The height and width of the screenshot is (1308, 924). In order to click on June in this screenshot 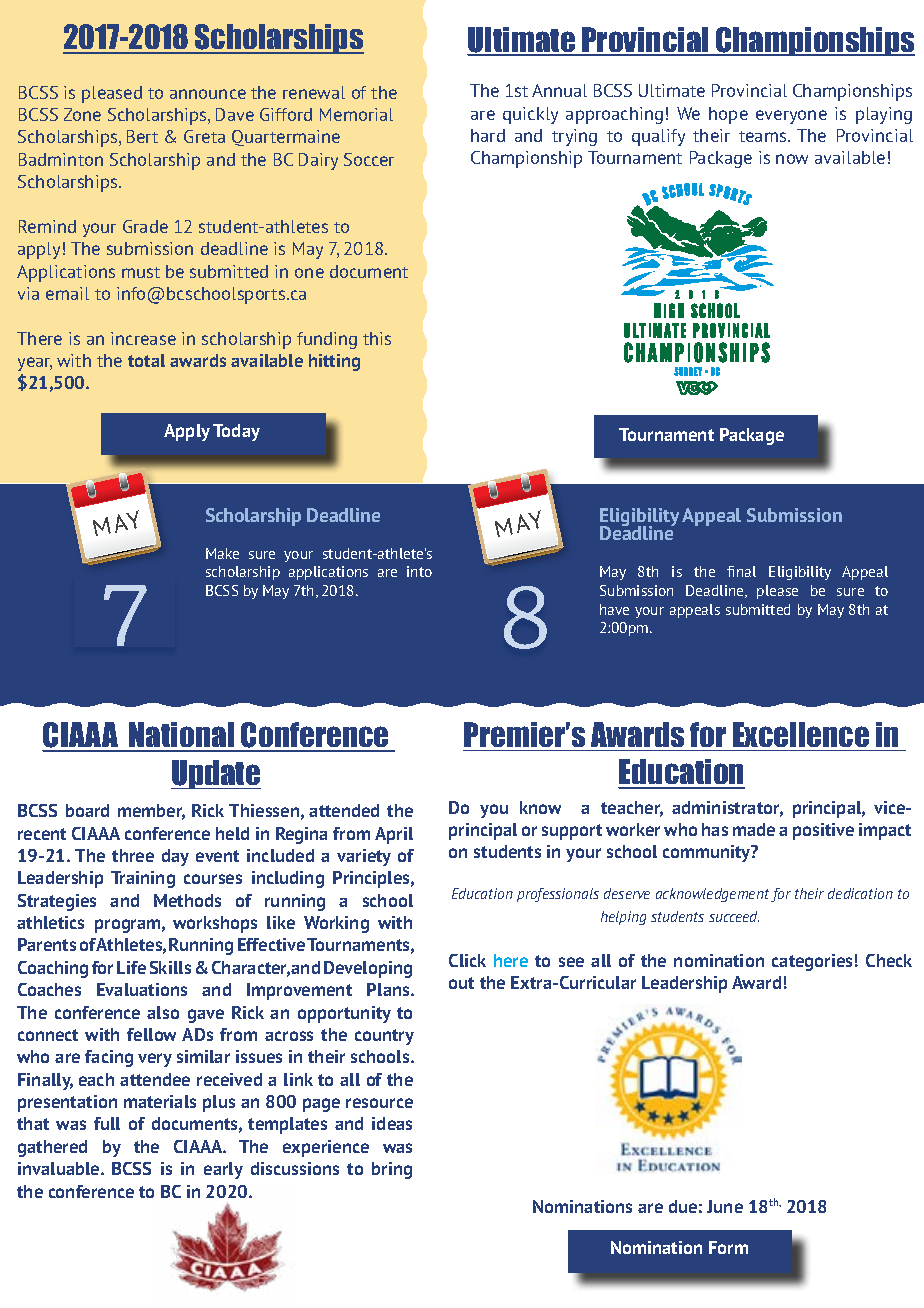, I will do `click(725, 1206)`.
